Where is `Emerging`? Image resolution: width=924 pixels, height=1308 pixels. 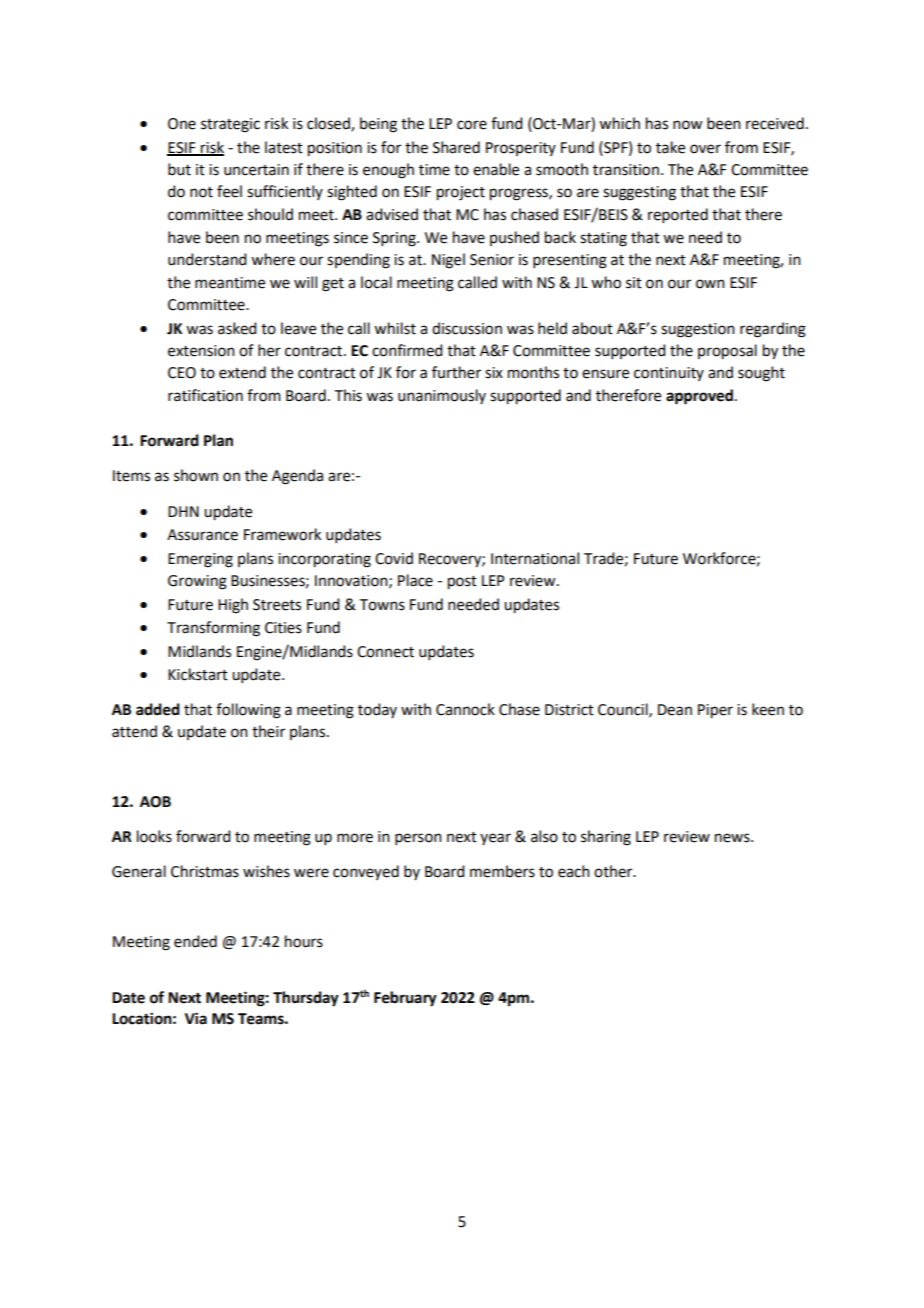
Emerging is located at coordinates (200, 560).
